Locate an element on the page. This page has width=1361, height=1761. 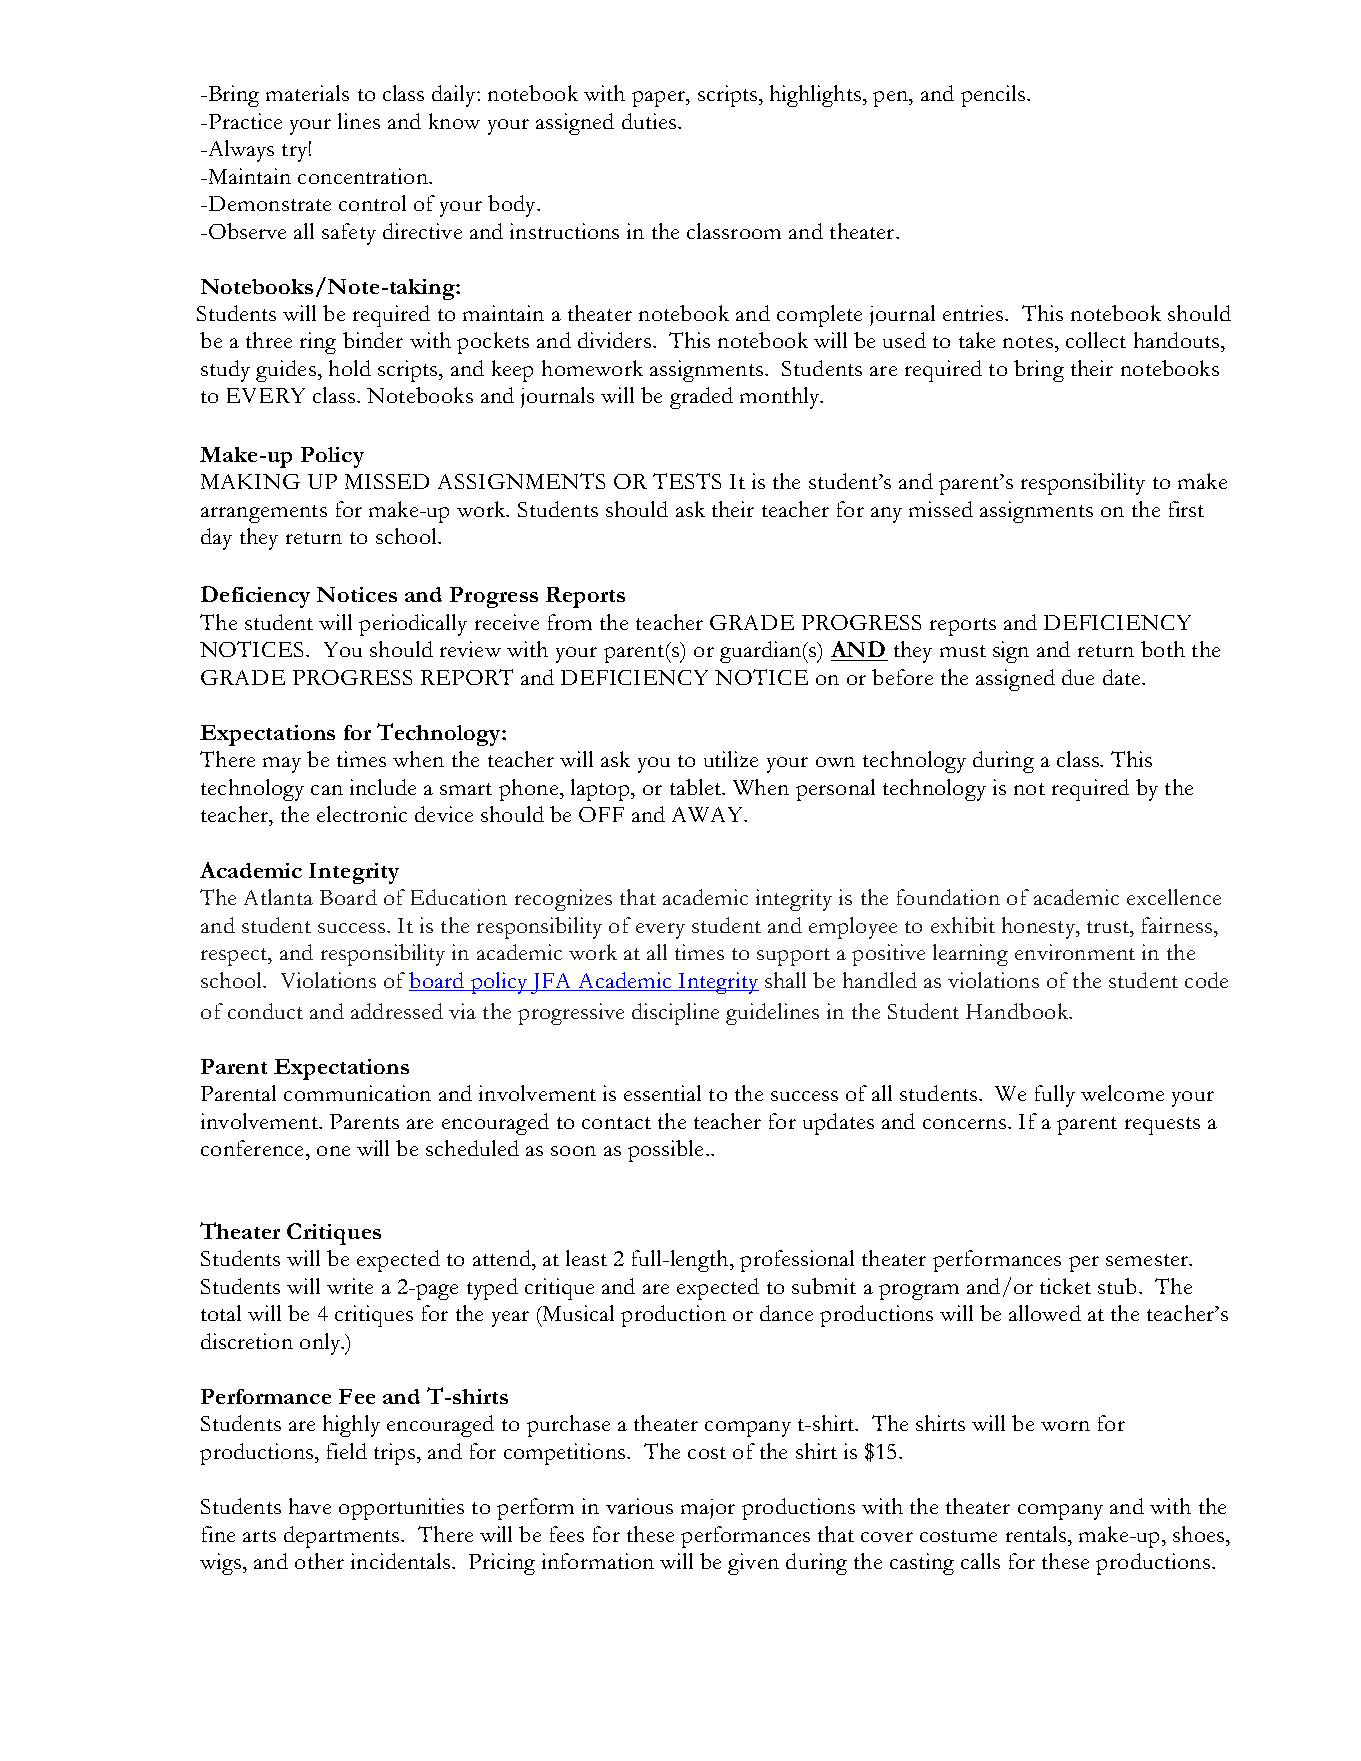
electronic is located at coordinates (362, 814).
